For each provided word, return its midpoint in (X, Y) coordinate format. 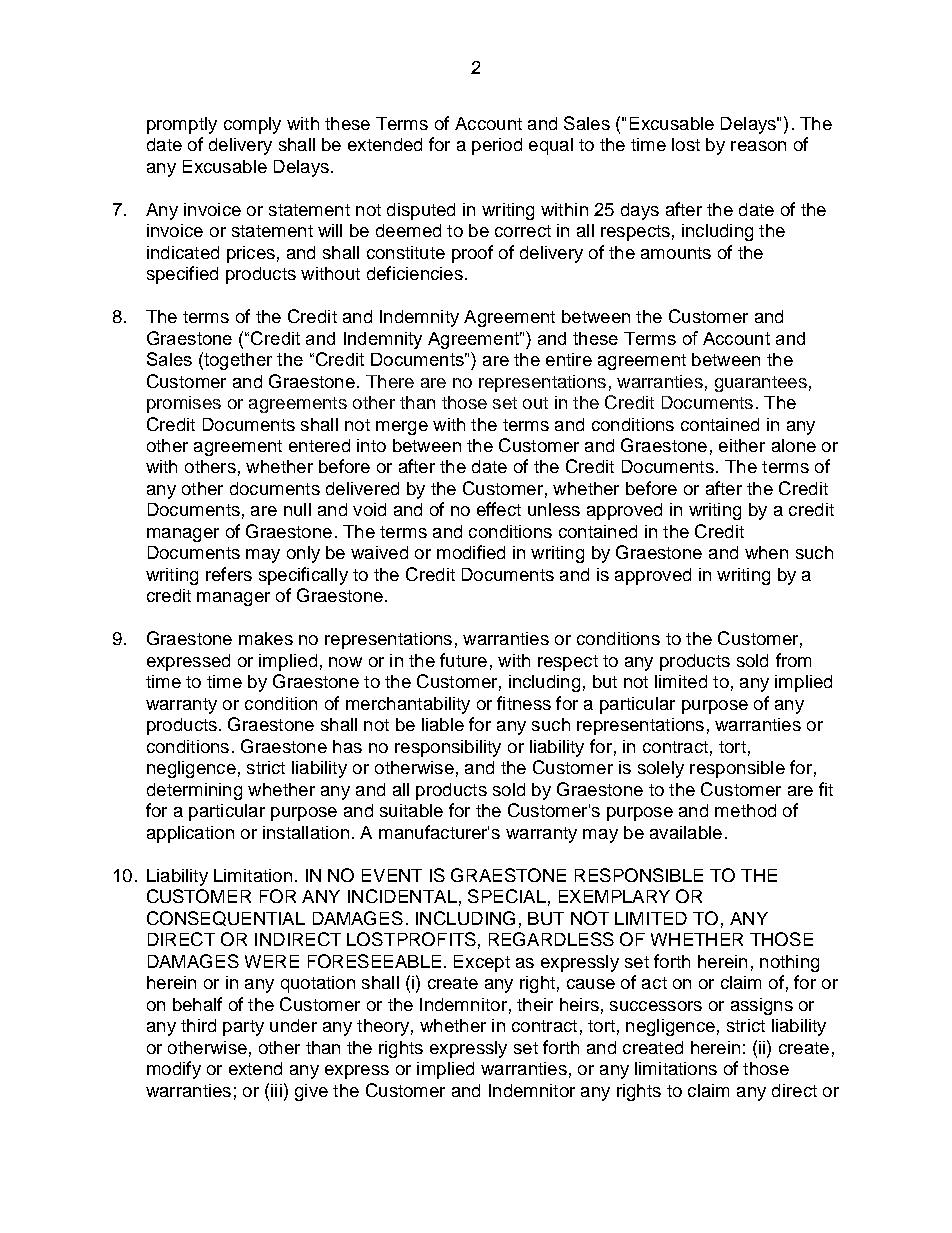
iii (276, 1090)
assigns (762, 1006)
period (497, 146)
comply (252, 125)
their (535, 1004)
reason (758, 146)
